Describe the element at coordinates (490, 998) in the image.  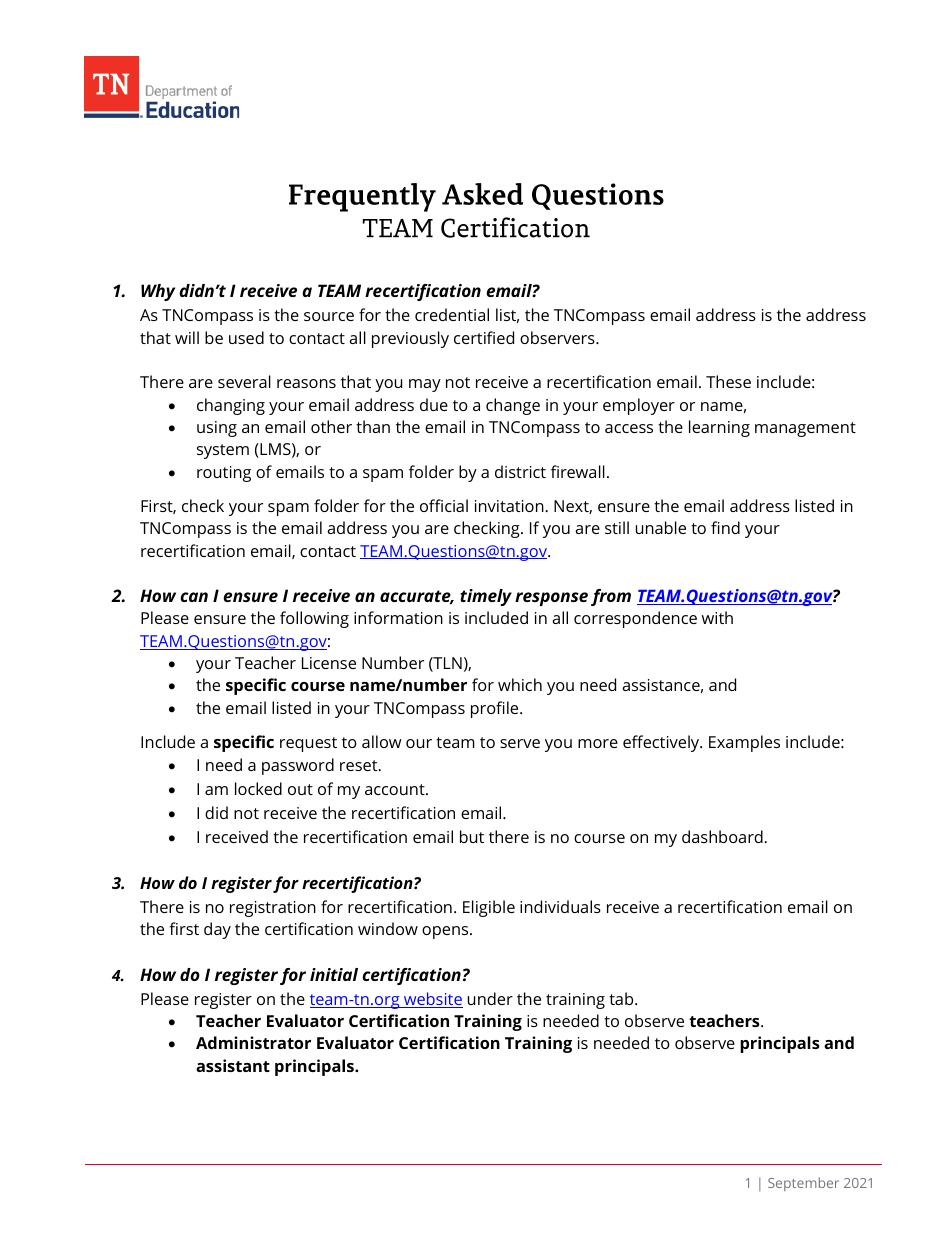
I see `under` at that location.
